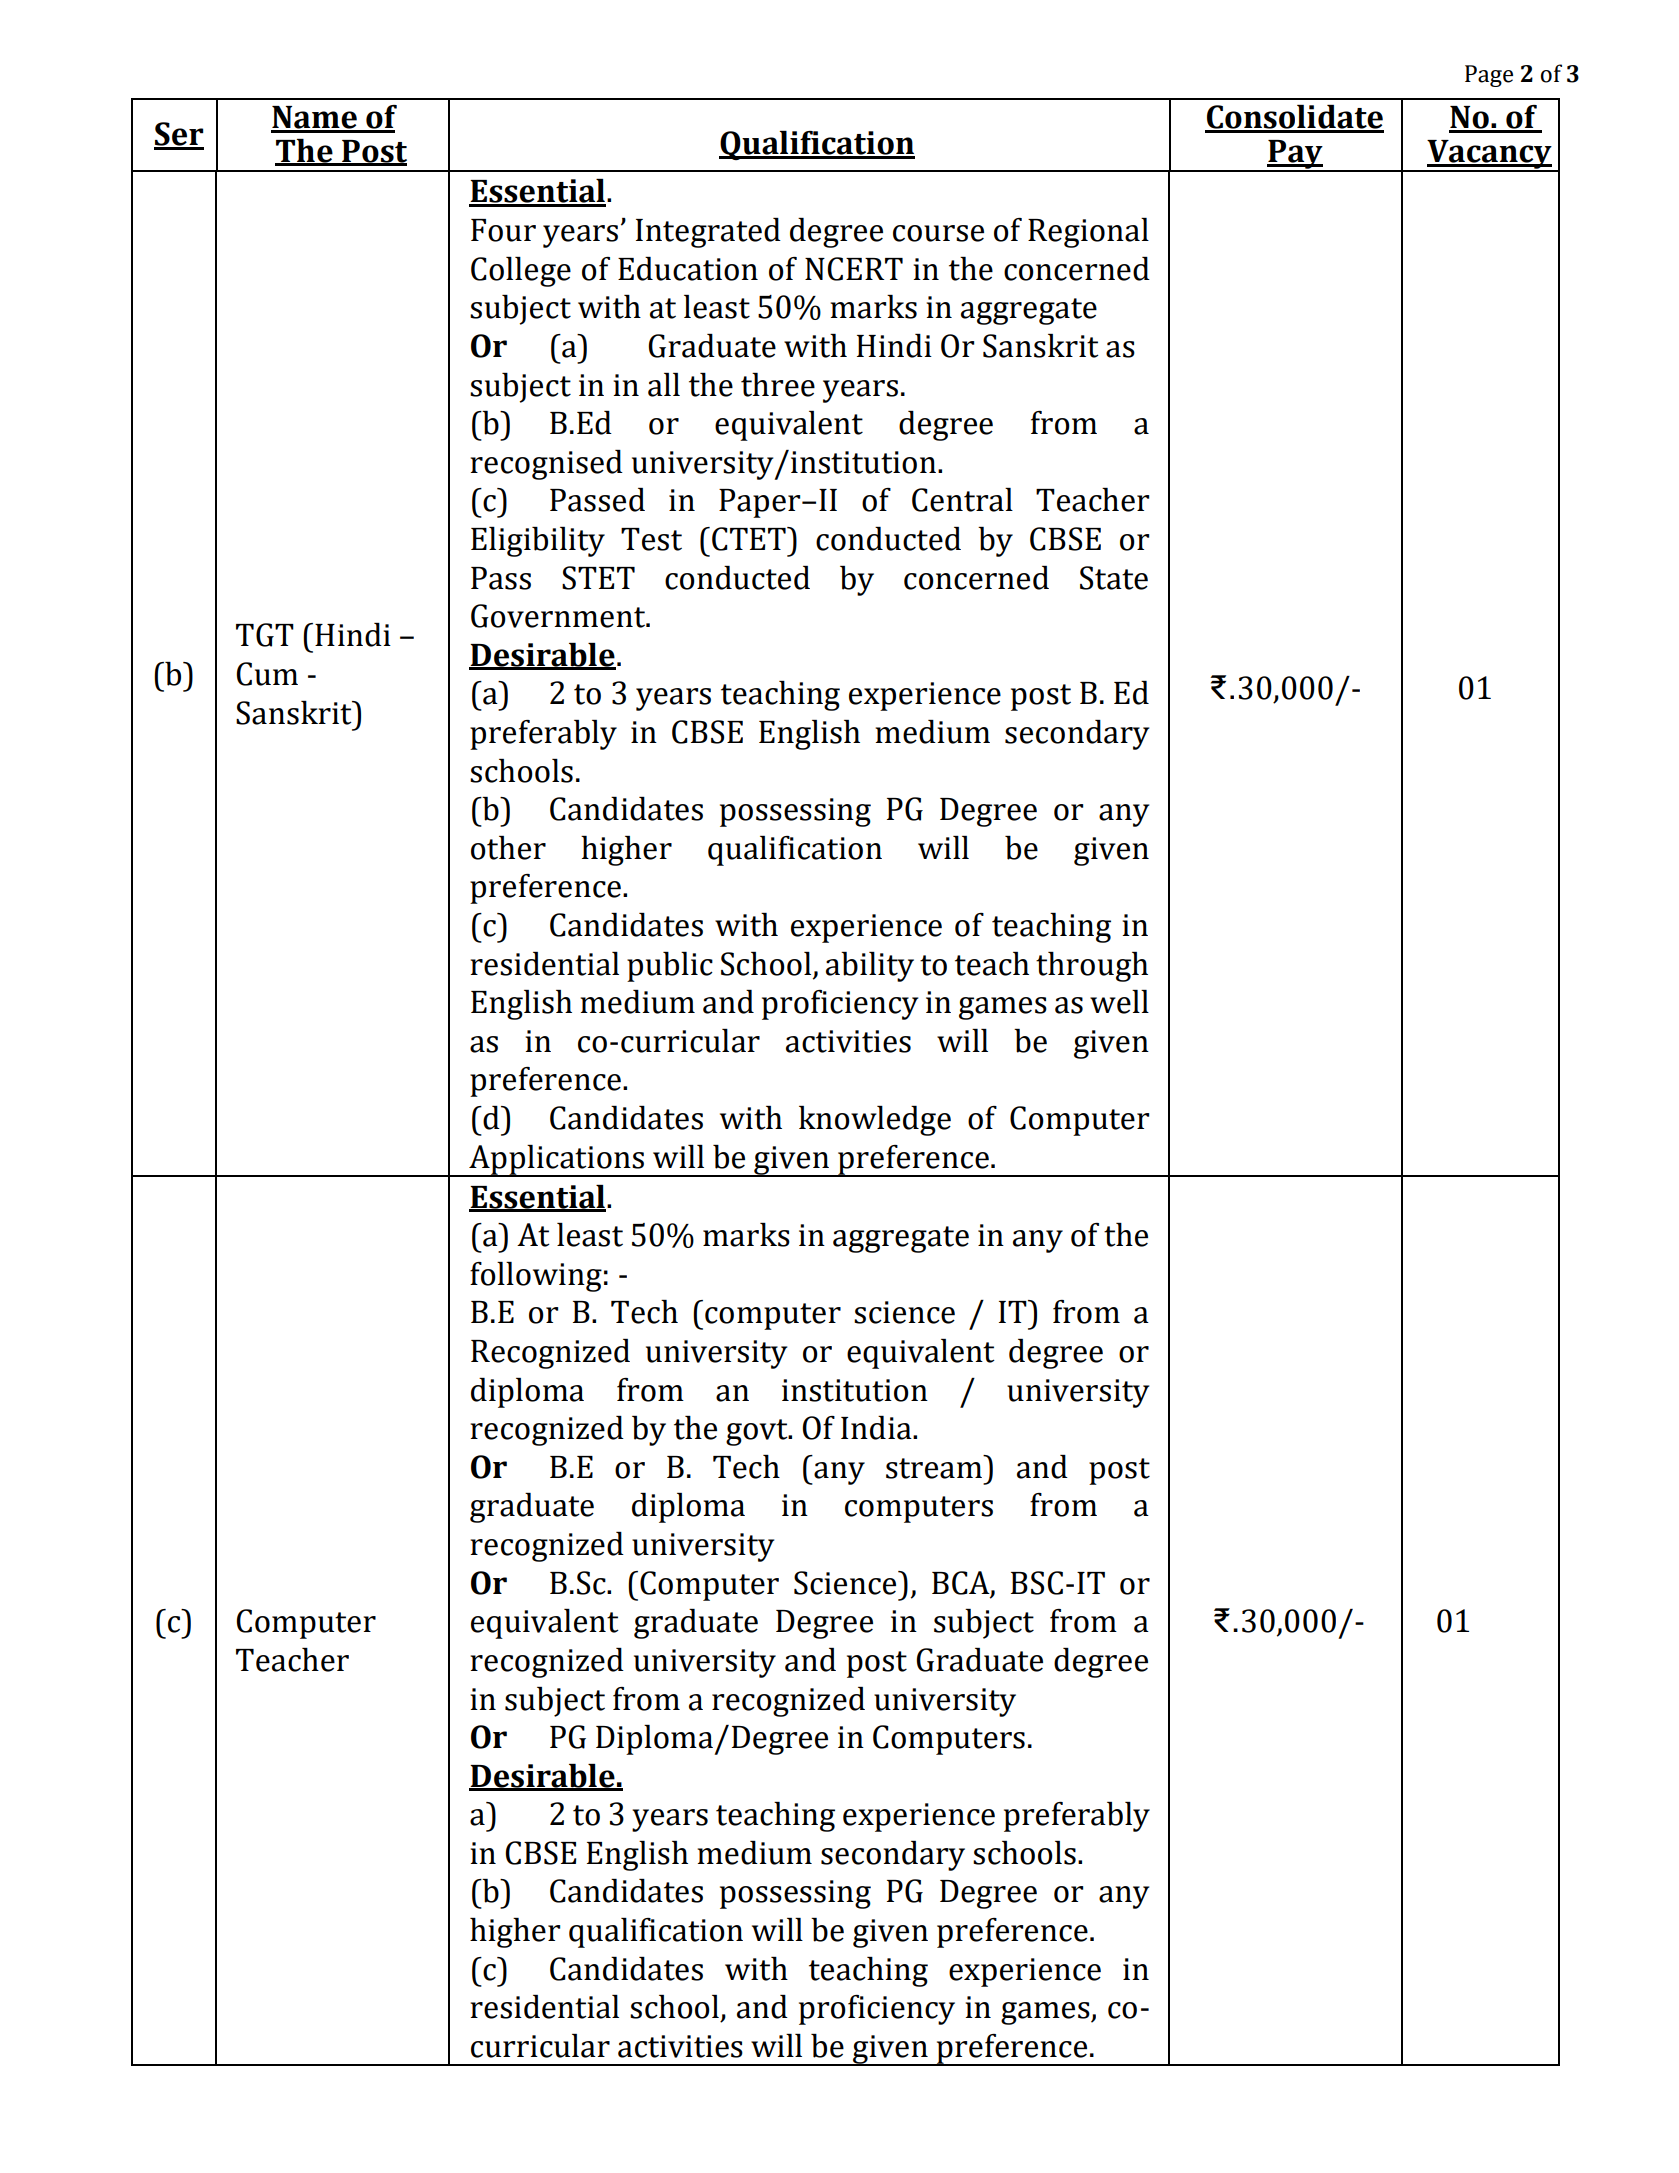 The width and height of the page is (1679, 2173). What do you see at coordinates (938, 233) in the page?
I see `course` at bounding box center [938, 233].
